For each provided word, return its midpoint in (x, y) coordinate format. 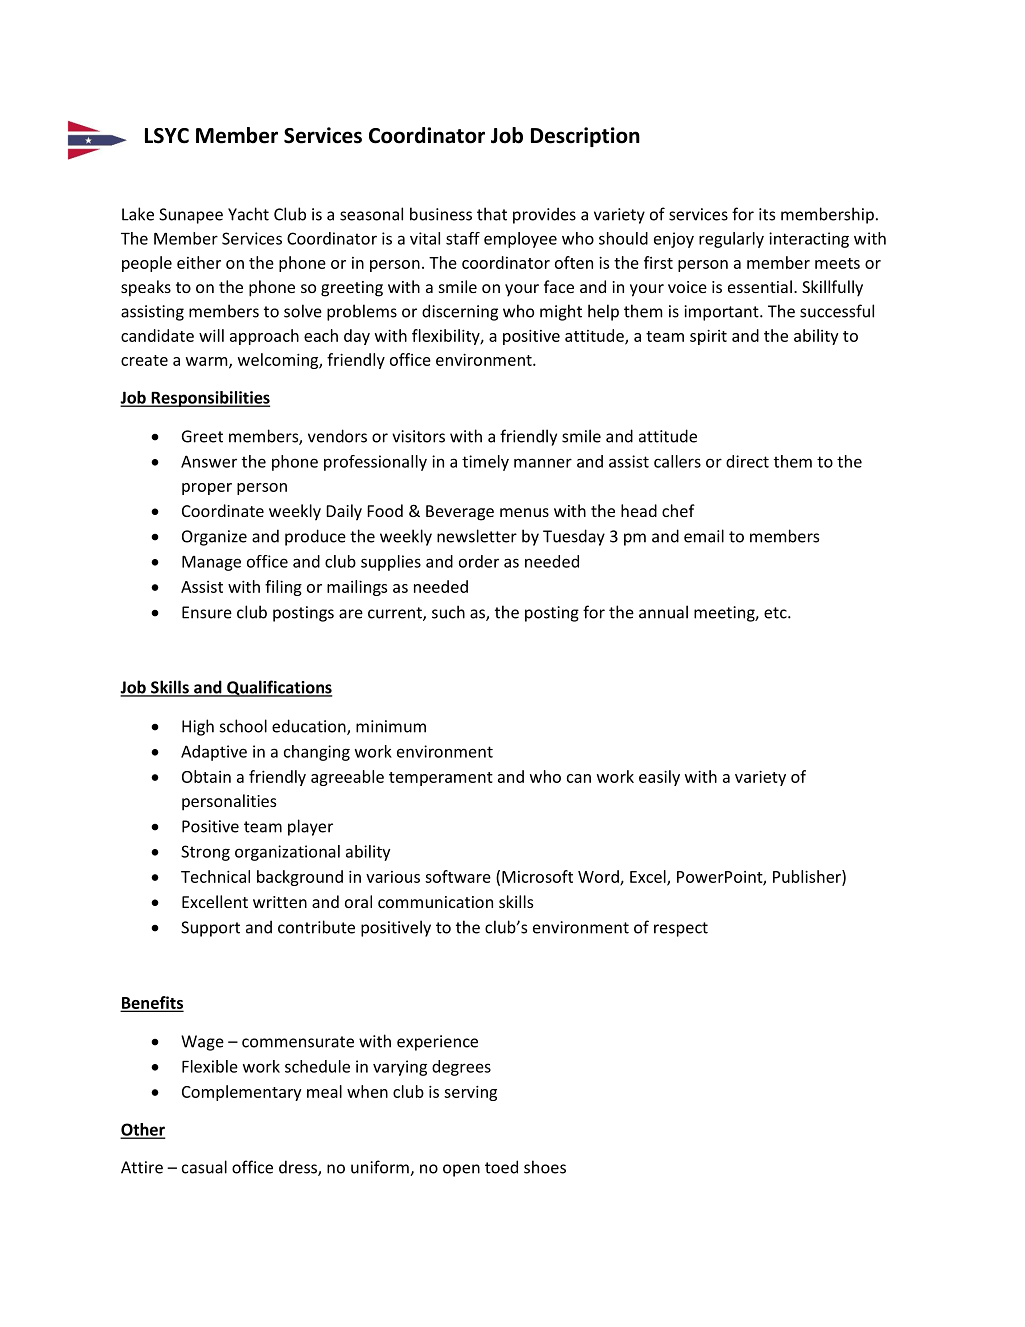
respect (681, 929)
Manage (211, 563)
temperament (441, 779)
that (492, 214)
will (211, 335)
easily (659, 778)
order (479, 561)
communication (435, 902)
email (704, 536)
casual (204, 1167)
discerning (460, 312)
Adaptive (214, 753)
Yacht (248, 214)
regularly (731, 240)
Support (210, 929)
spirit (708, 337)
